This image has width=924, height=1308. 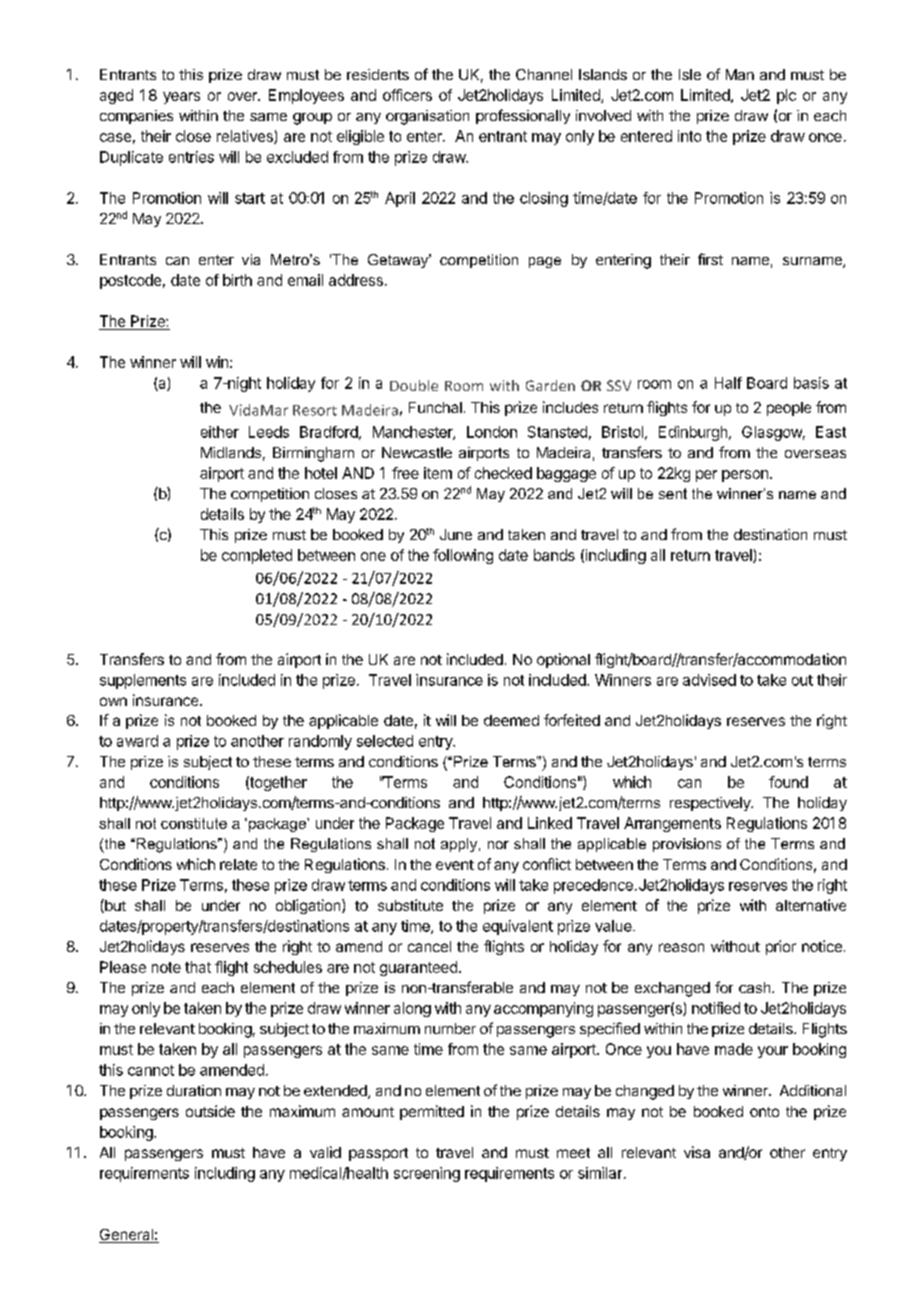 I want to click on prior, so click(x=781, y=947).
